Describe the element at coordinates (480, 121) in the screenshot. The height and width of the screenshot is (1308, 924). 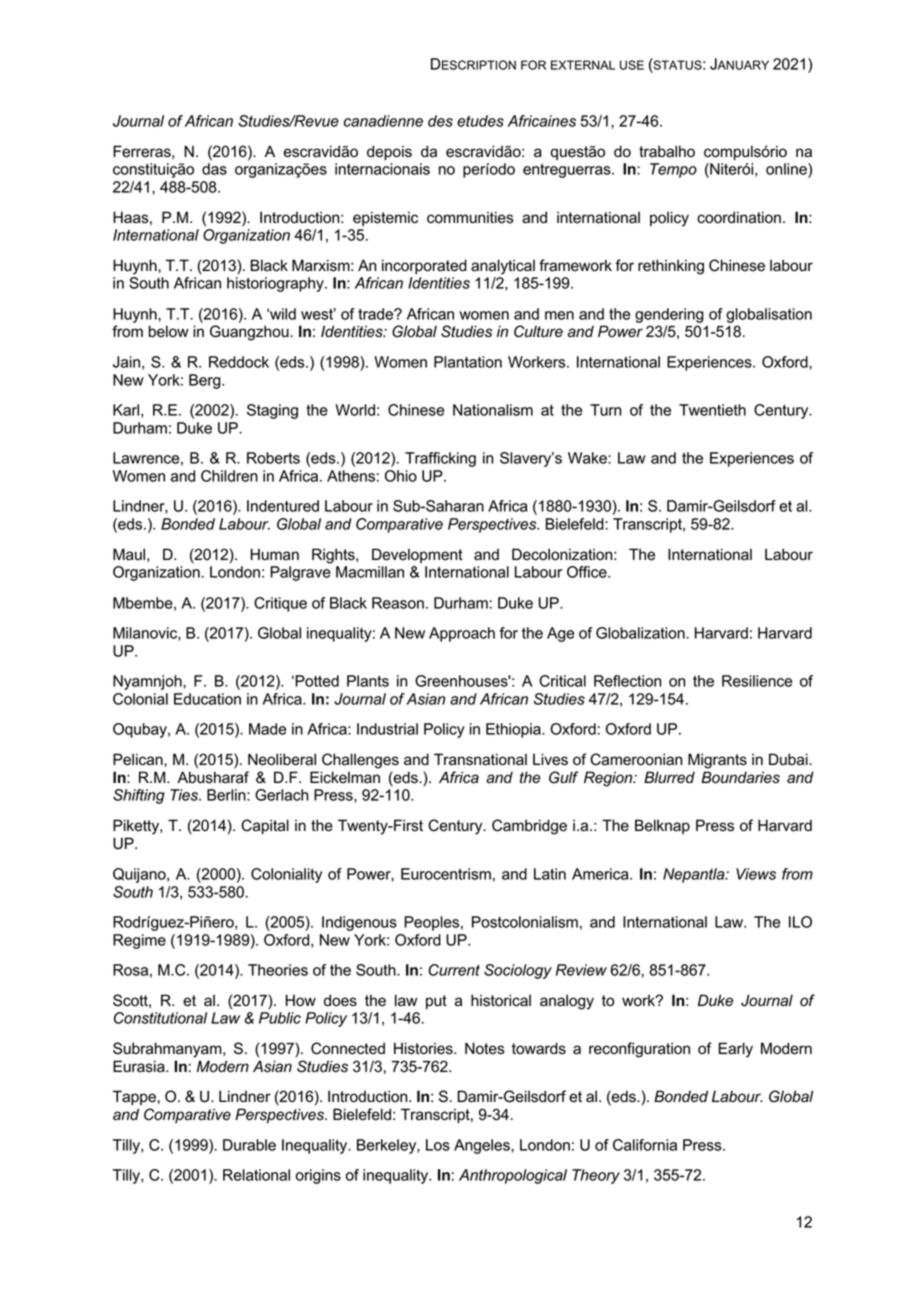
I see `etudes` at that location.
